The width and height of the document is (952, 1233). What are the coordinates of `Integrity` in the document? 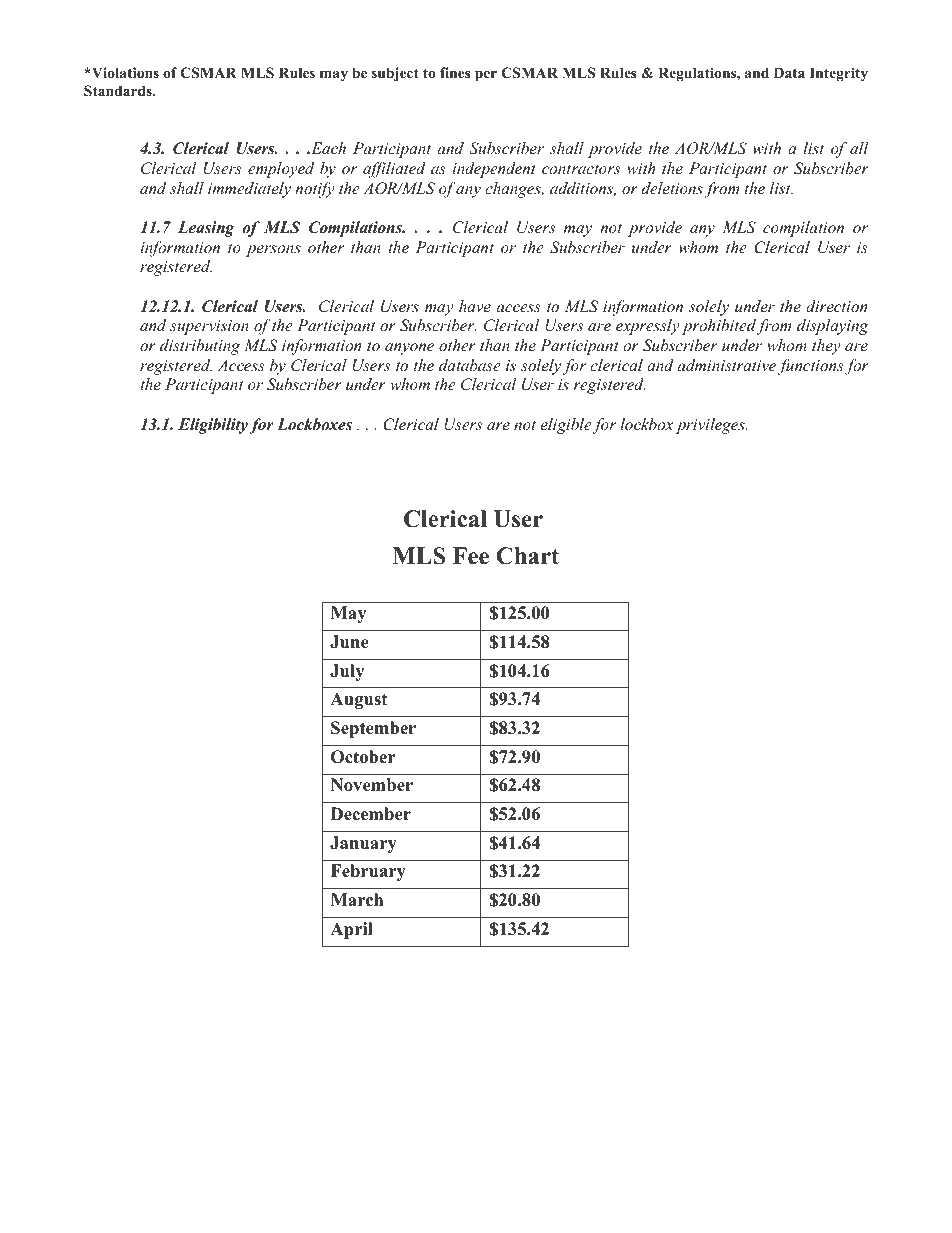 It's located at (839, 74).
